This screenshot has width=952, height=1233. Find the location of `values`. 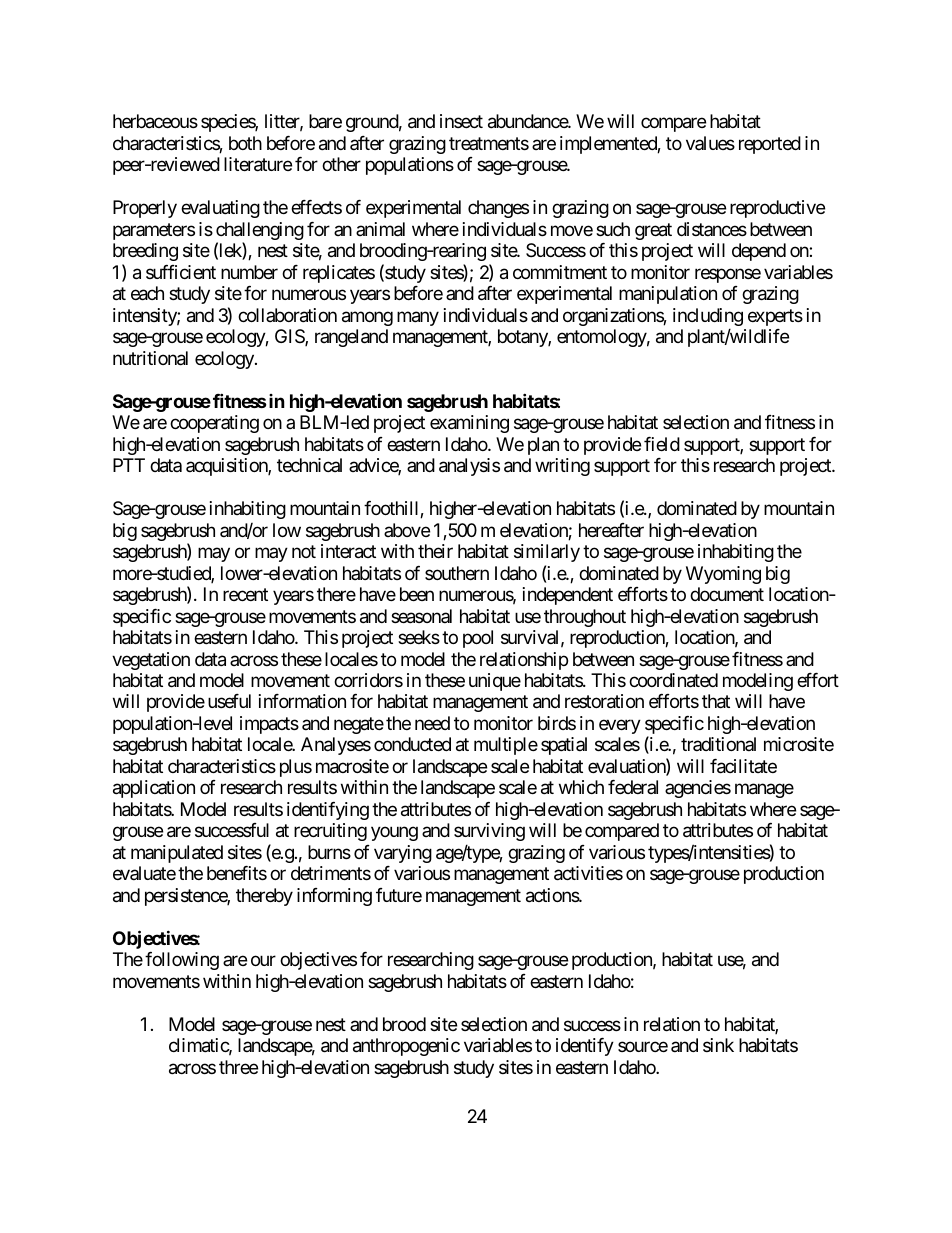

values is located at coordinates (710, 143).
